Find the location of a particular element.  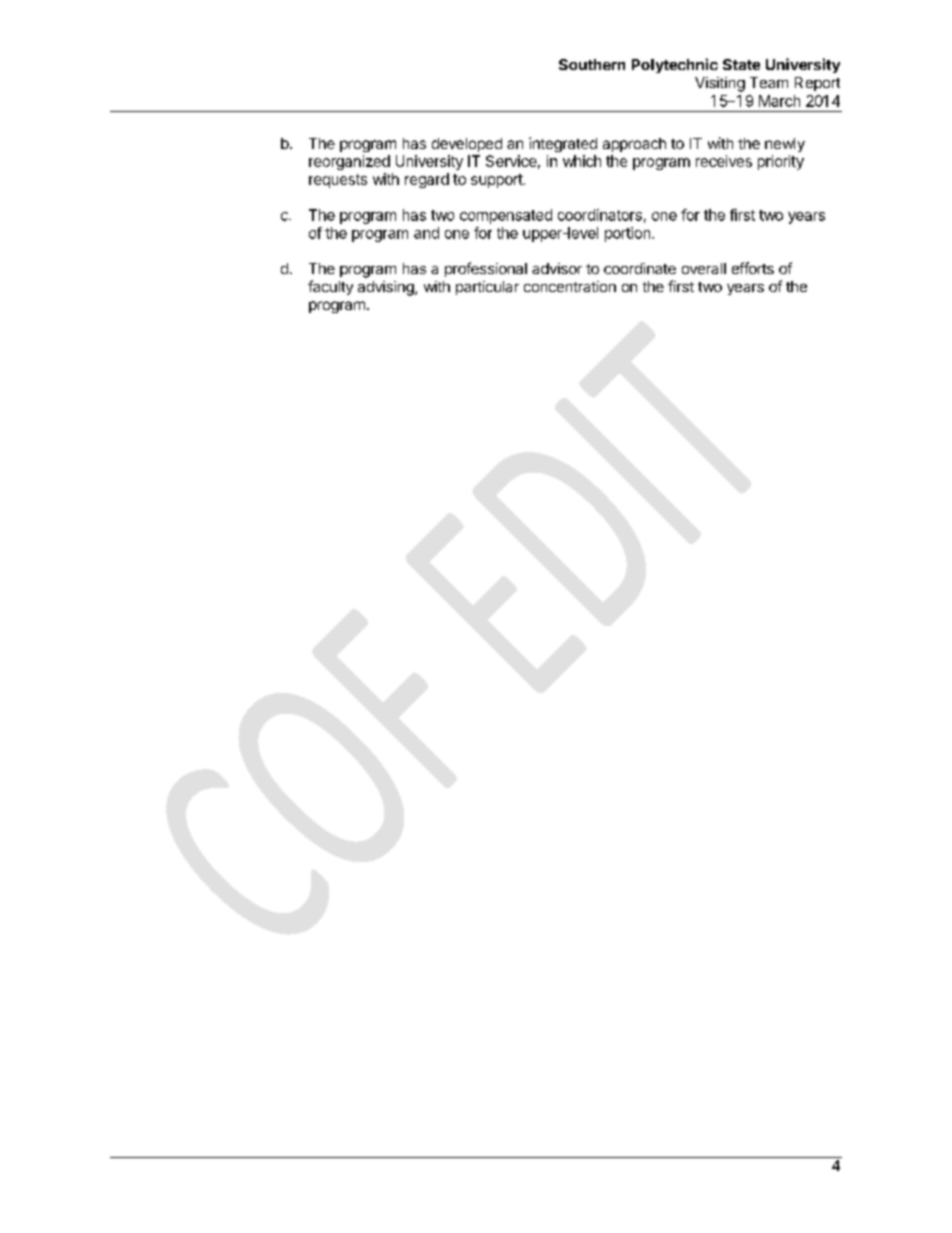

advising is located at coordinates (387, 288).
